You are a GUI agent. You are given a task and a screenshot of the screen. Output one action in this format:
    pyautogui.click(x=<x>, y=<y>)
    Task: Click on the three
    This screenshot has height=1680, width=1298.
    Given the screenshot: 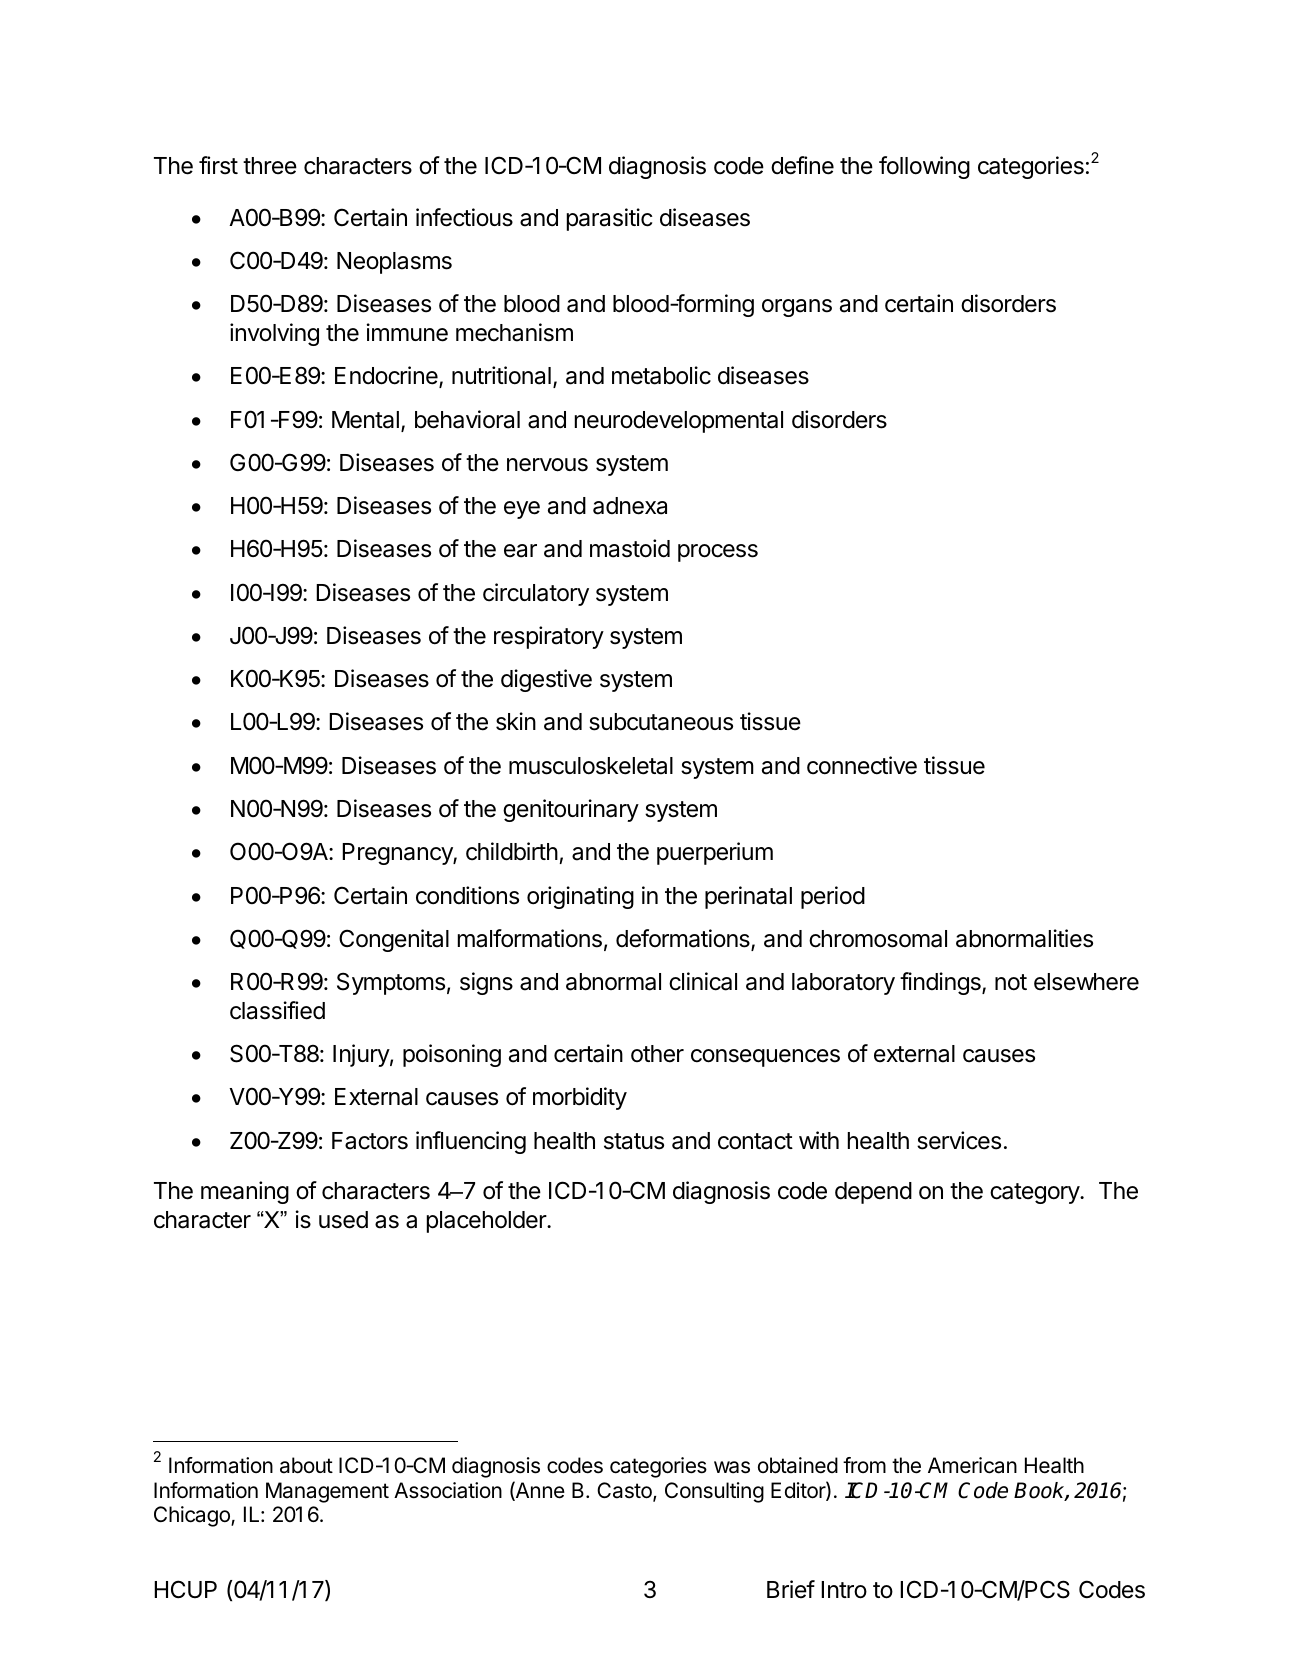 What is the action you would take?
    pyautogui.click(x=270, y=166)
